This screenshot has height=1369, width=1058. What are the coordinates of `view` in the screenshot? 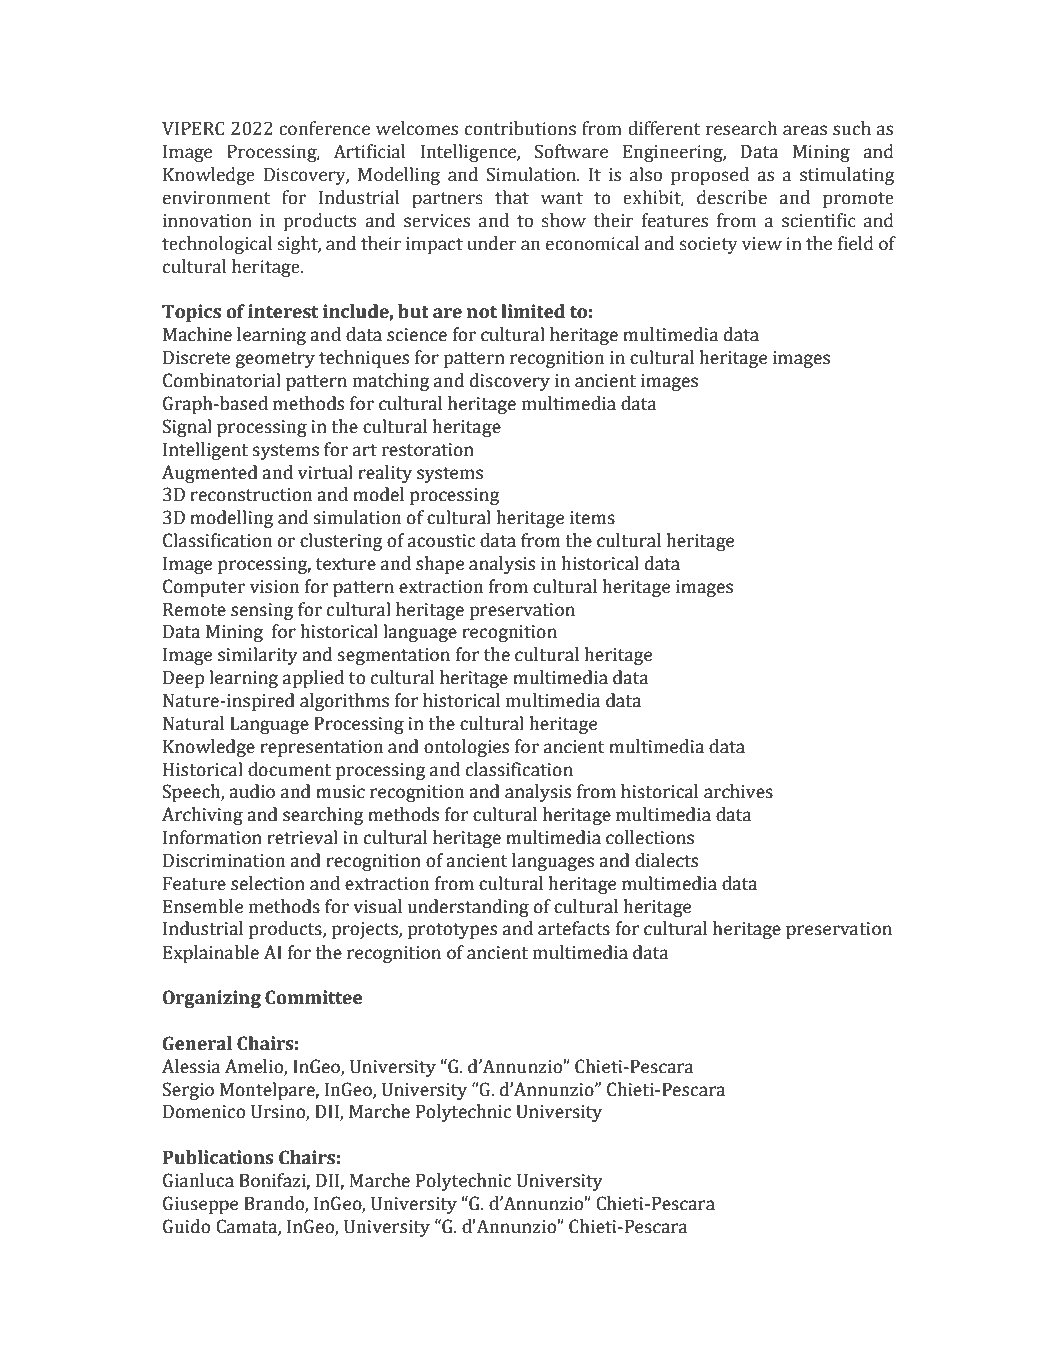 It's located at (762, 244).
